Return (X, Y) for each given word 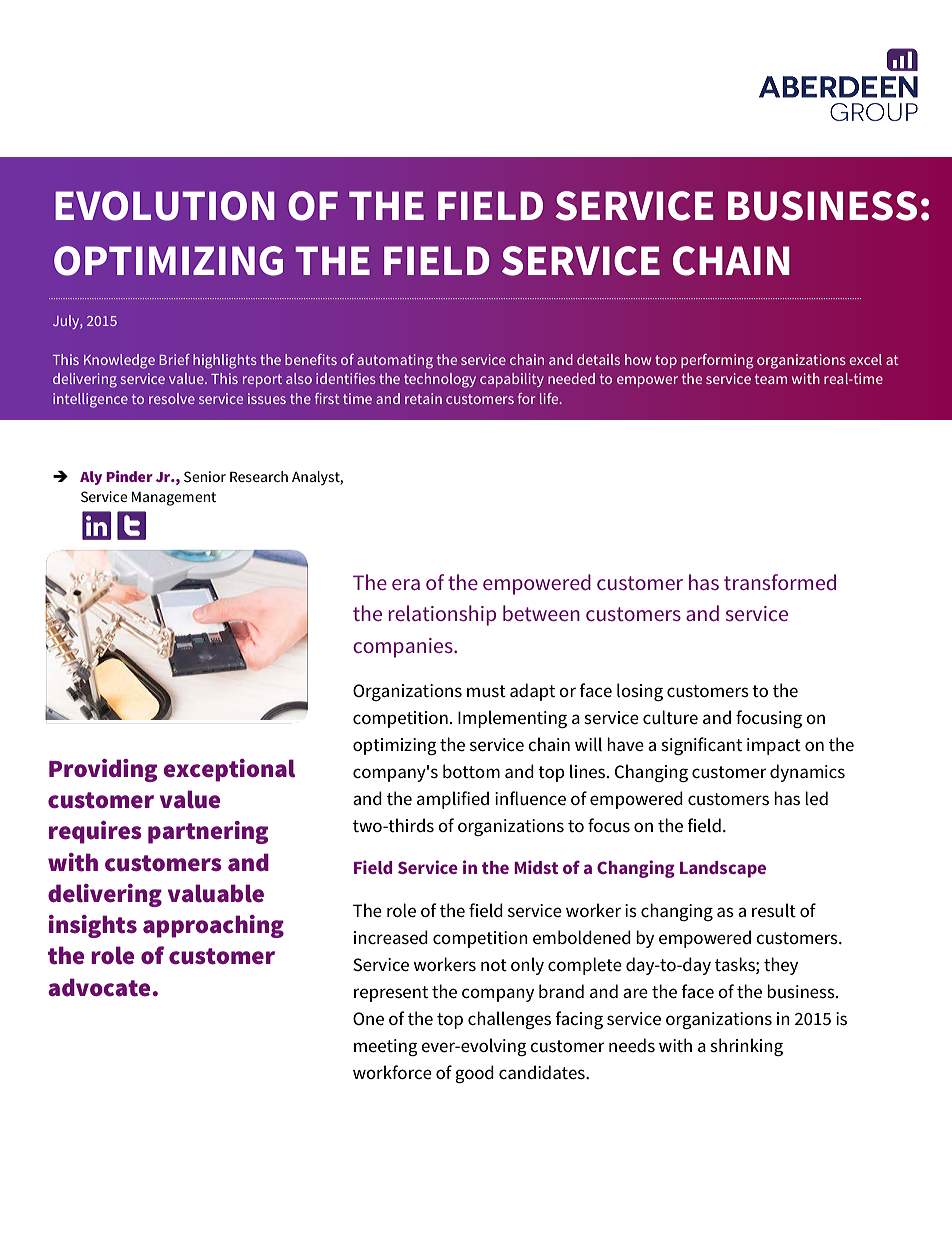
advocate (99, 987)
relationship (442, 615)
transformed (780, 582)
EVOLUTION (164, 206)
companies (404, 648)
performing (717, 361)
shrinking (746, 1047)
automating (395, 361)
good (474, 1074)
